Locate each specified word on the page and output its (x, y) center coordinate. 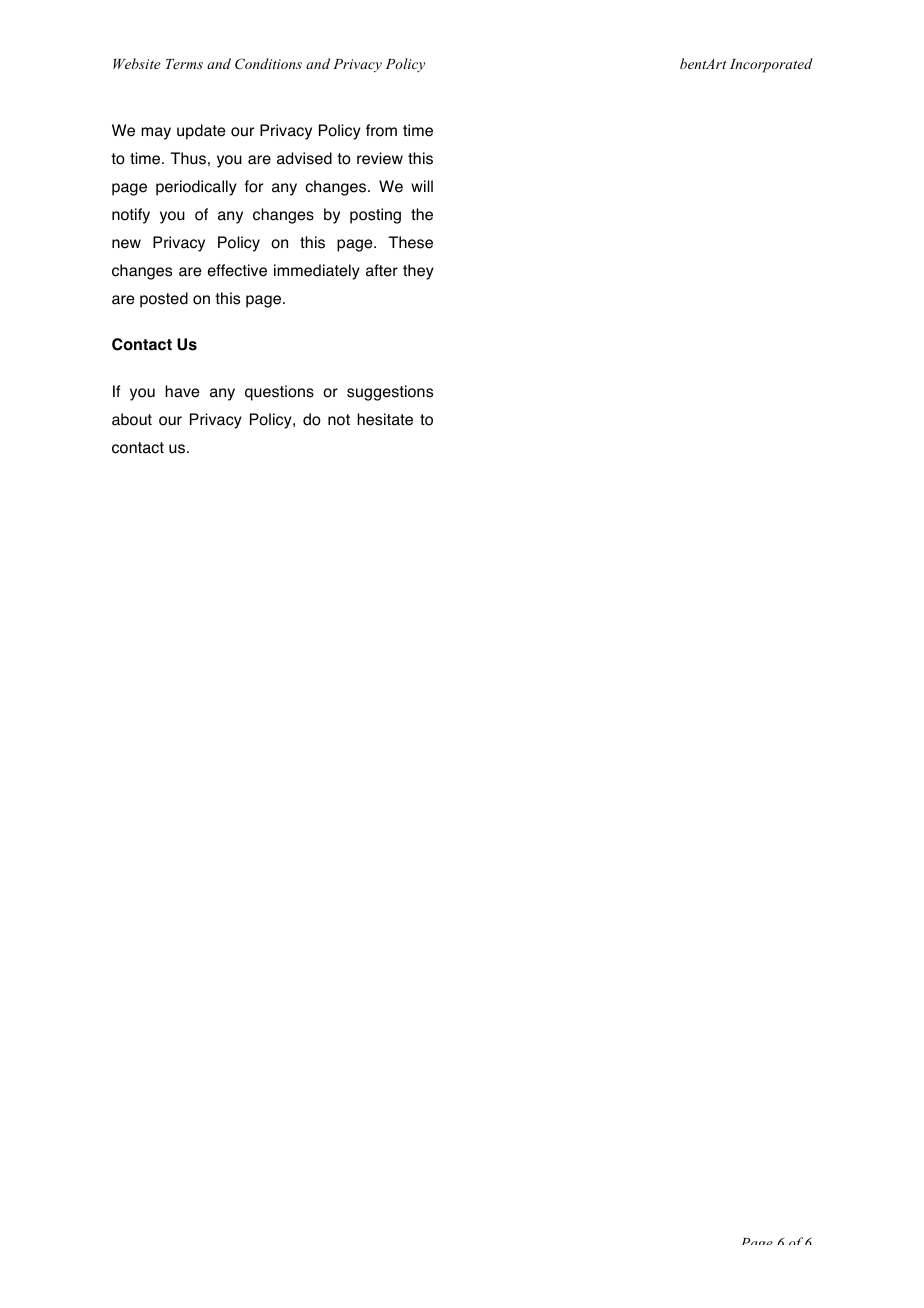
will (422, 186)
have (182, 391)
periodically (196, 188)
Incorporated (771, 65)
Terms (184, 64)
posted (164, 300)
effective (237, 270)
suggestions (390, 393)
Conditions (268, 64)
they (418, 272)
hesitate (385, 419)
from (381, 130)
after (382, 270)
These (410, 242)
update (201, 132)
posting (375, 216)
